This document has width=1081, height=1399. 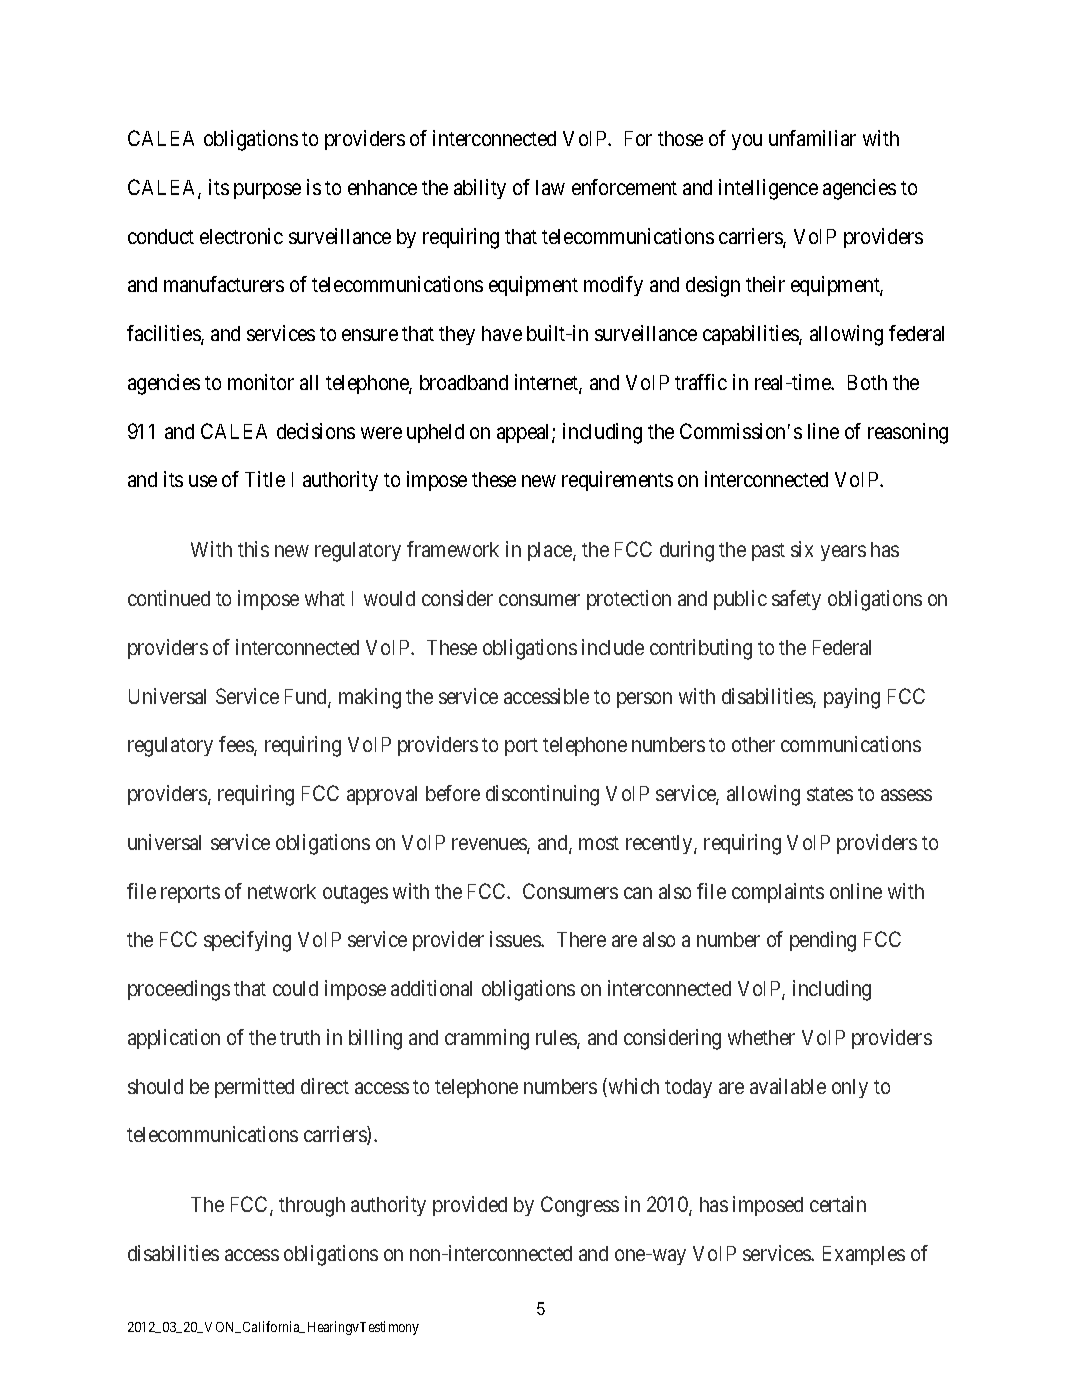 I want to click on law, so click(x=550, y=187).
